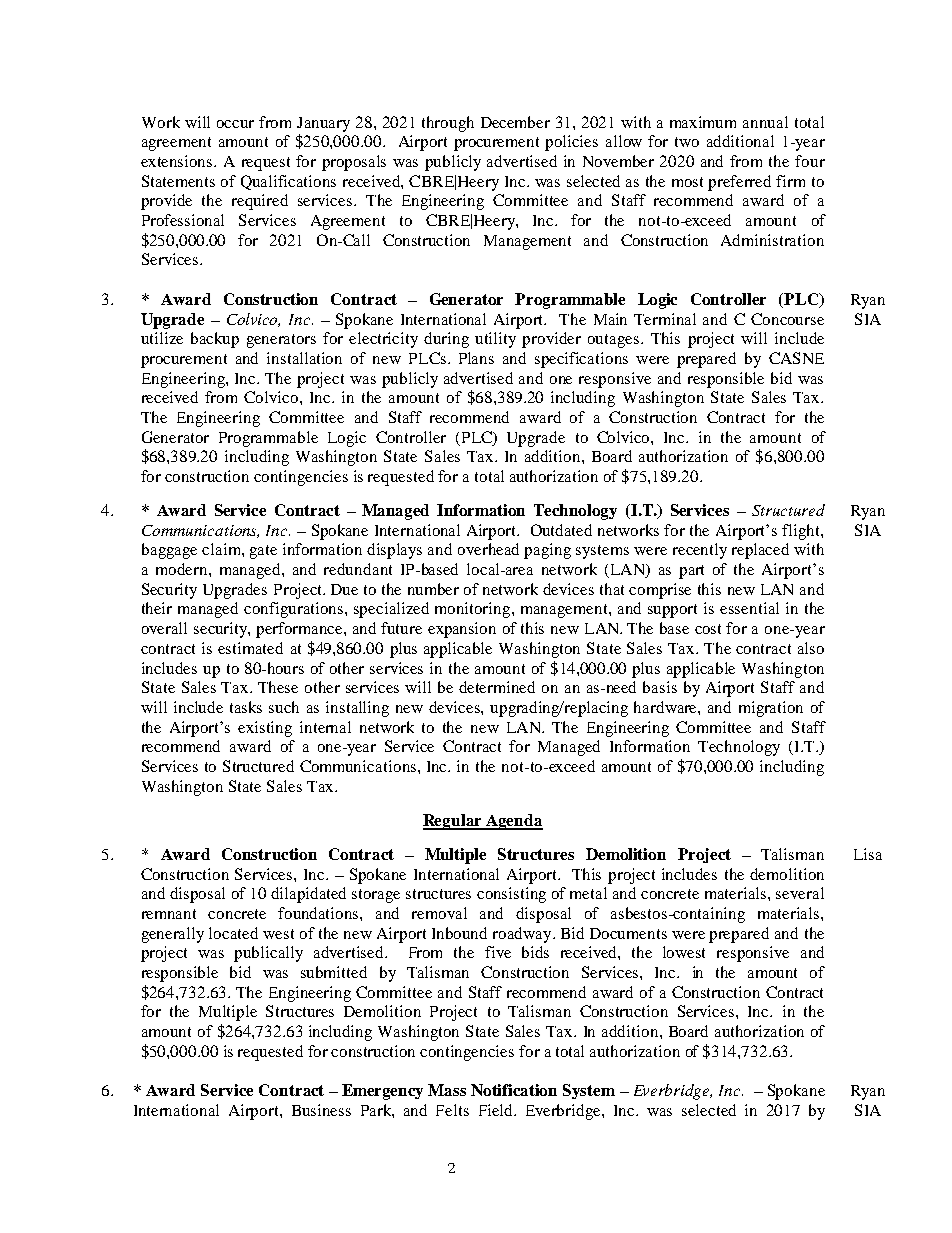  What do you see at coordinates (760, 551) in the document?
I see `replaced` at bounding box center [760, 551].
